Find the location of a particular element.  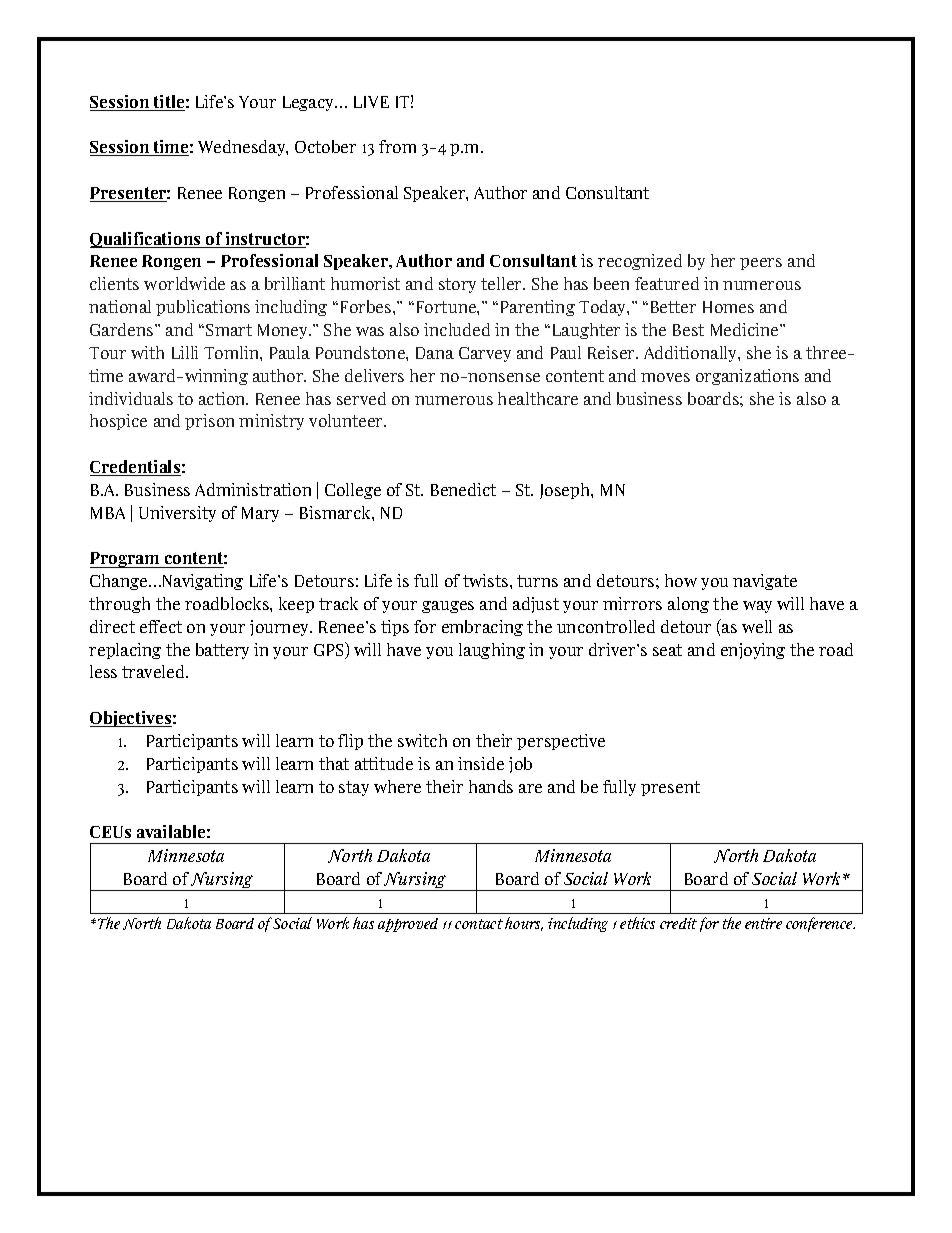

included is located at coordinates (457, 329).
